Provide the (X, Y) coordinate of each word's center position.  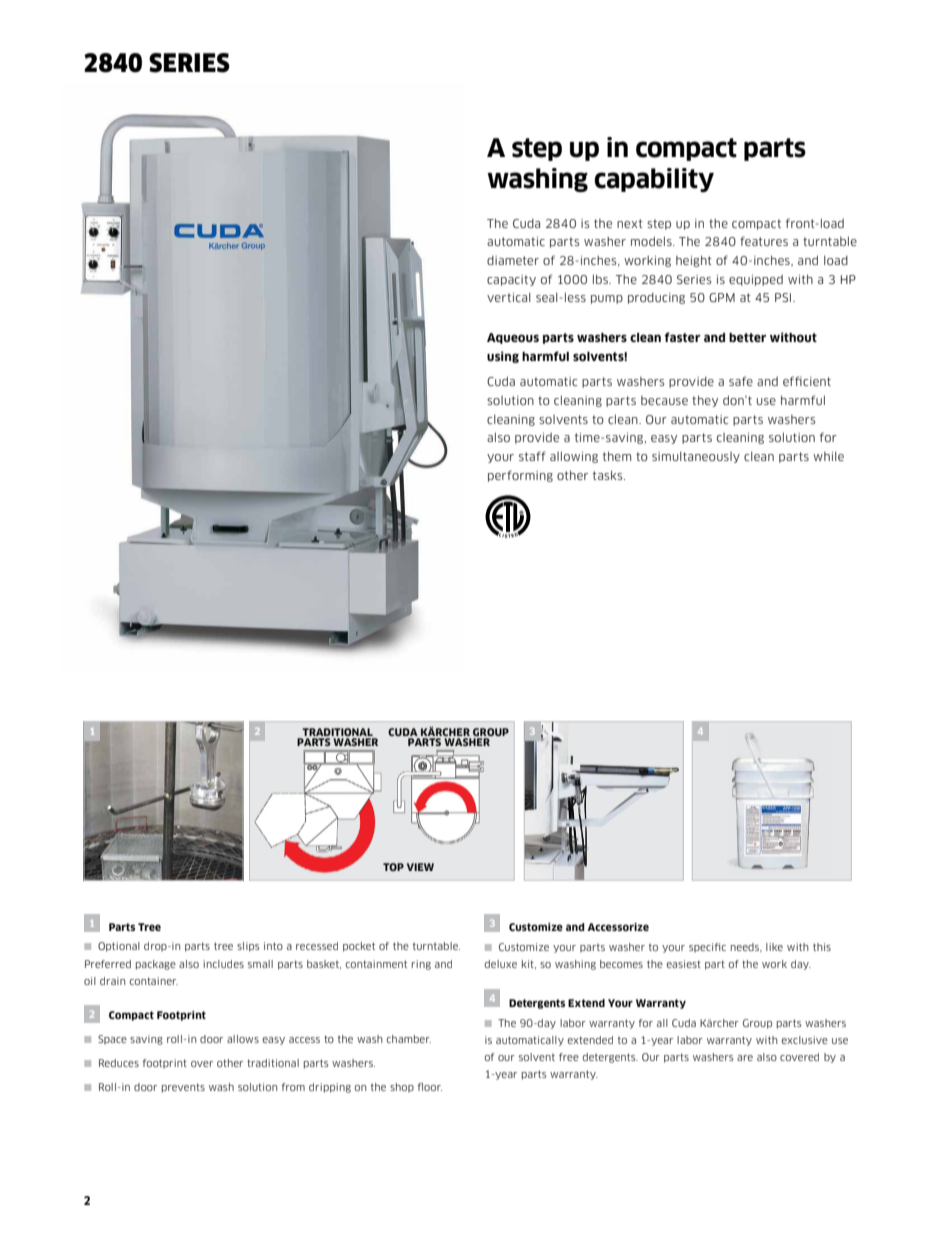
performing (520, 476)
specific (707, 947)
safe (741, 381)
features (764, 241)
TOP (393, 867)
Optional (119, 947)
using (503, 357)
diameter (513, 260)
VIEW (420, 867)
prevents (183, 1088)
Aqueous (513, 338)
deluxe (501, 964)
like (774, 947)
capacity (511, 280)
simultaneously (696, 457)
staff (532, 456)
